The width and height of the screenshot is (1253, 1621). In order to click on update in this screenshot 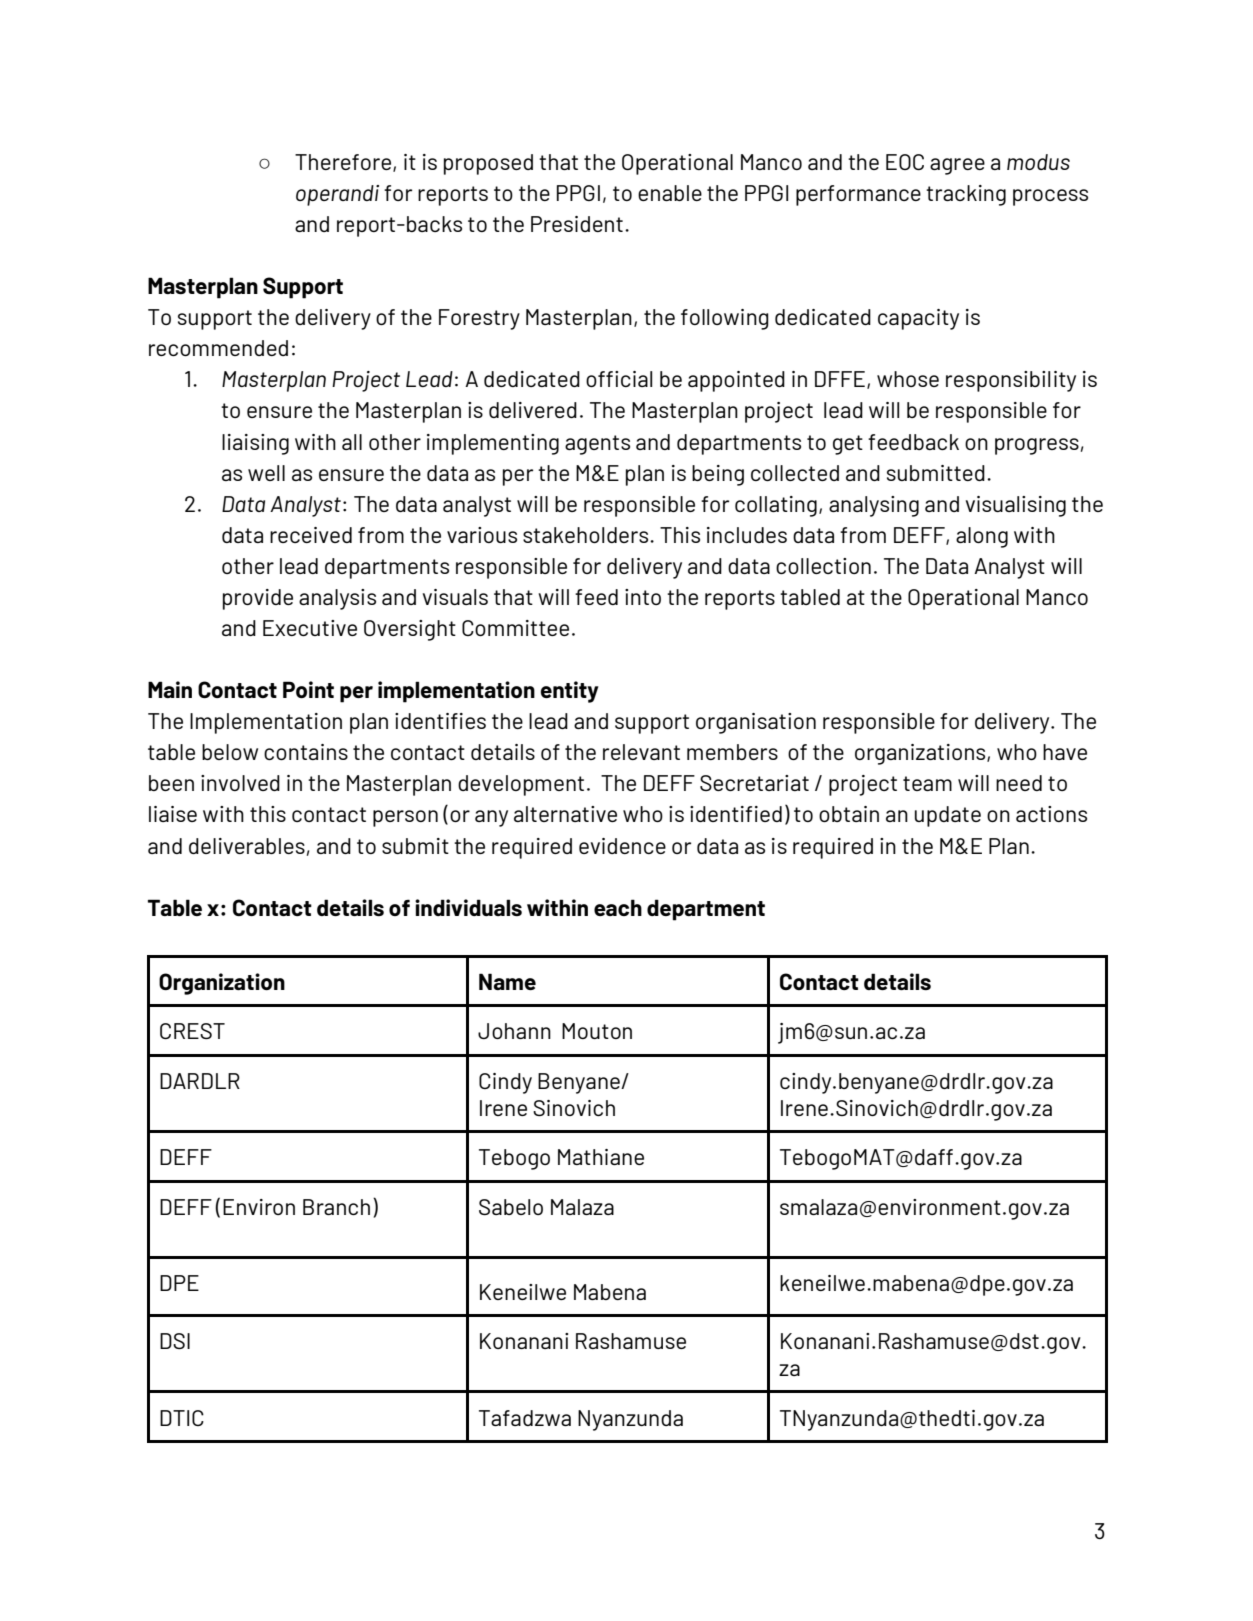, I will do `click(948, 816)`.
